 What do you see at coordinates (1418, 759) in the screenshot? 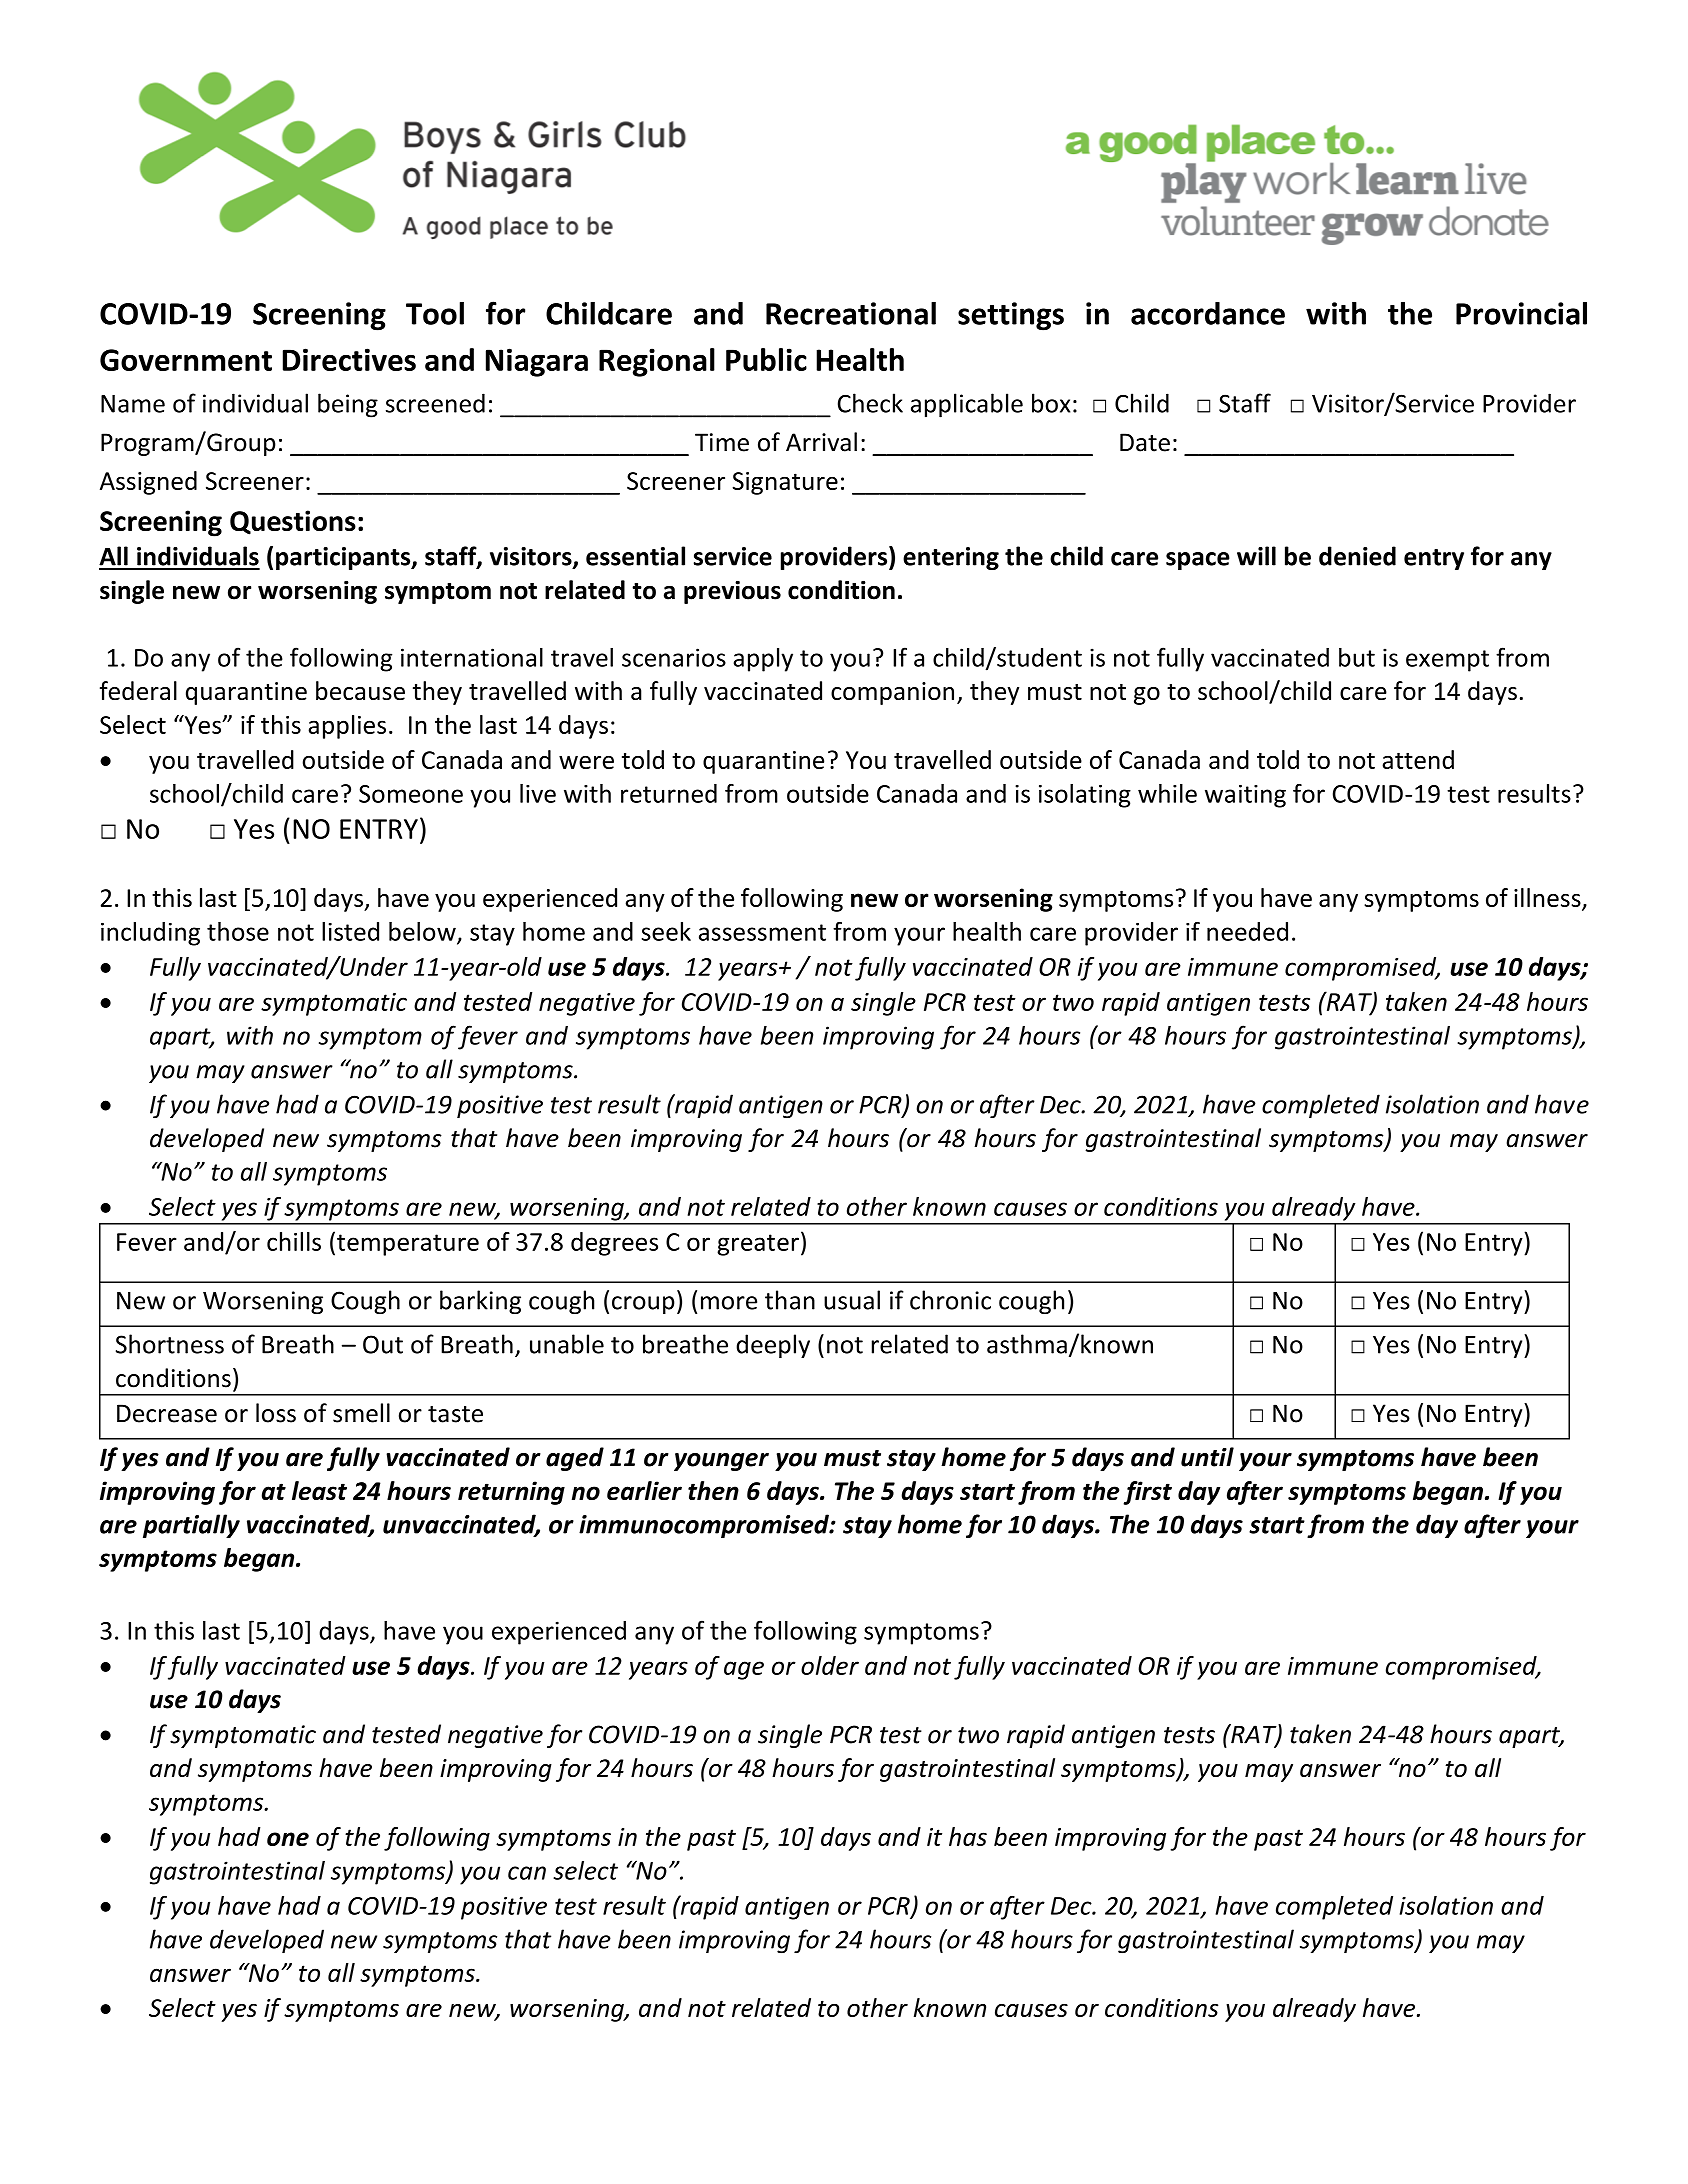
I see `attend` at bounding box center [1418, 759].
